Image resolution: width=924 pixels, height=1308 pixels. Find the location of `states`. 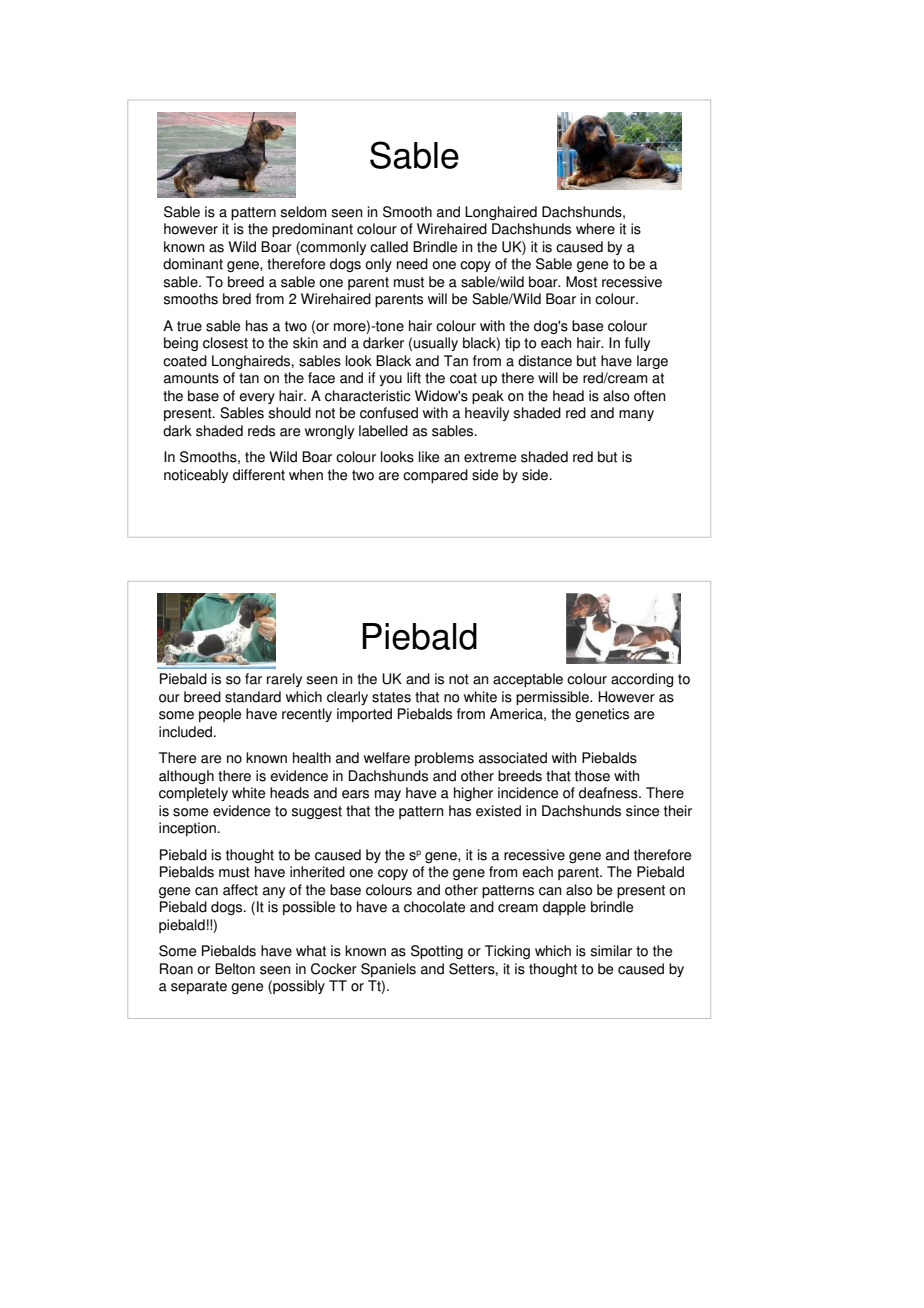

states is located at coordinates (391, 697).
